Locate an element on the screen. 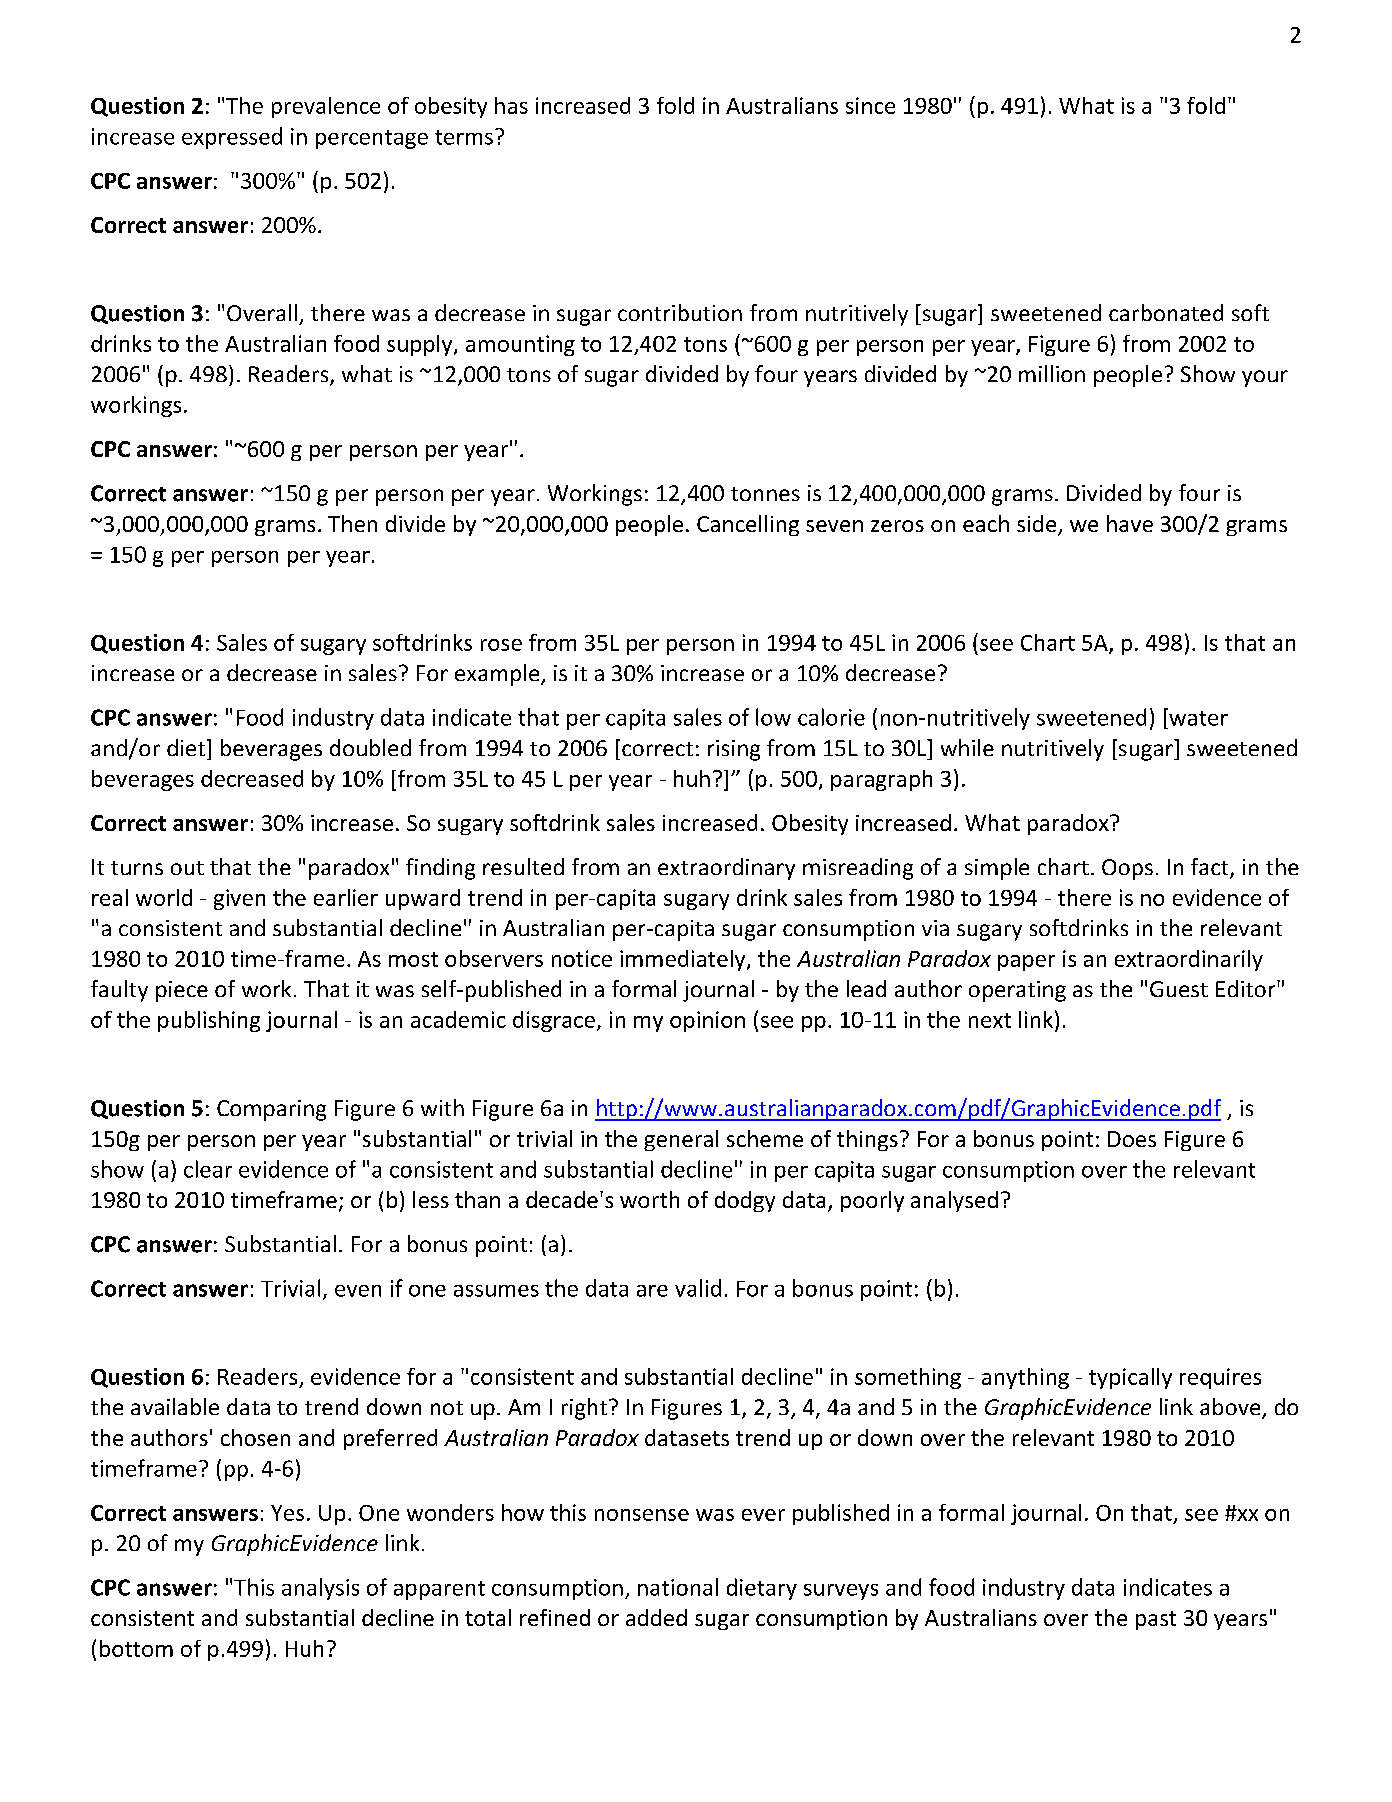 This screenshot has width=1392, height=1802. expressed is located at coordinates (232, 138).
